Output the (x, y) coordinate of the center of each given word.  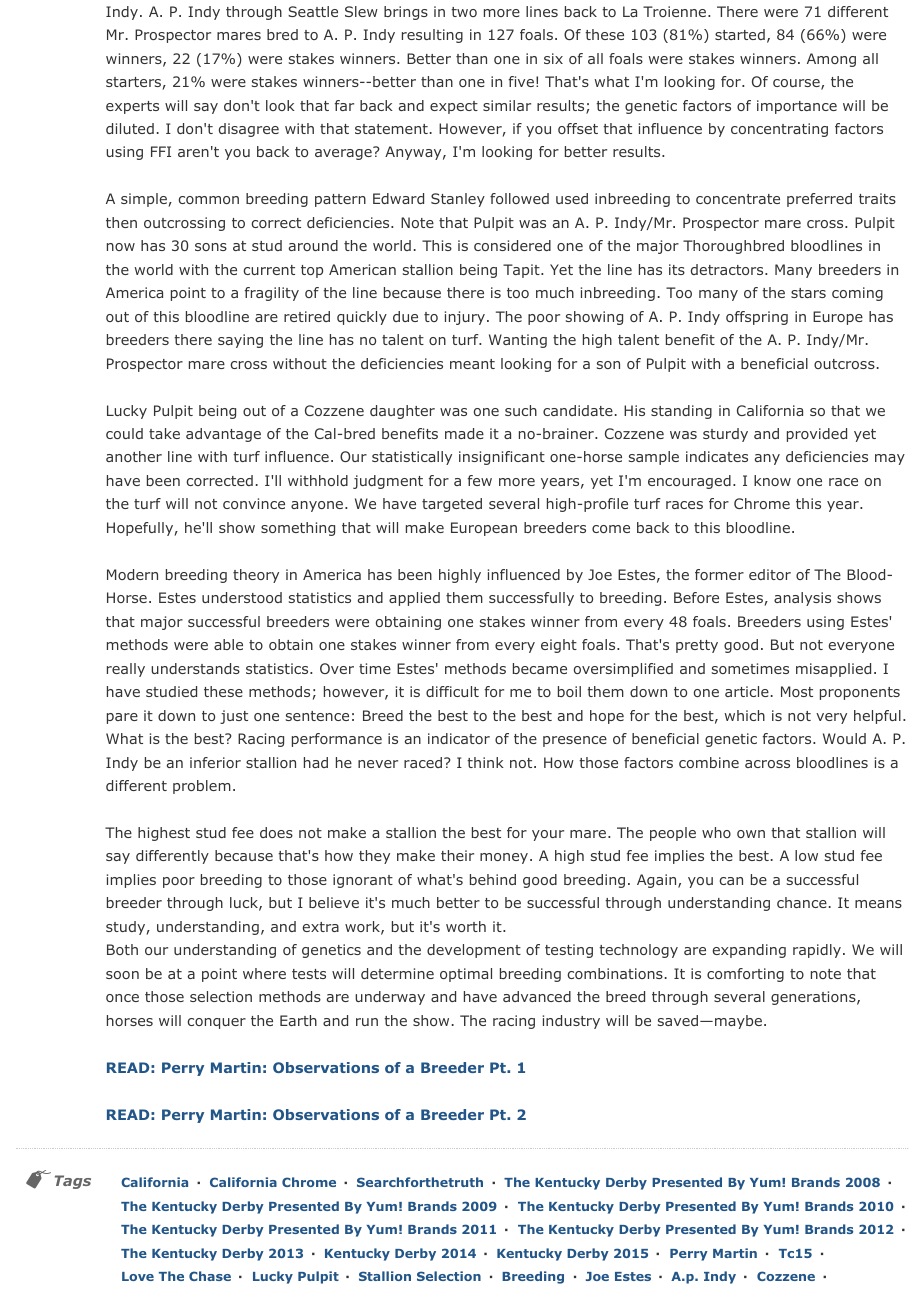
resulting (432, 36)
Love (138, 1276)
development (474, 951)
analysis (802, 599)
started (740, 34)
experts (132, 107)
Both (122, 949)
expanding (749, 951)
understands (195, 668)
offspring (757, 318)
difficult (452, 691)
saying (240, 341)
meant (472, 364)
